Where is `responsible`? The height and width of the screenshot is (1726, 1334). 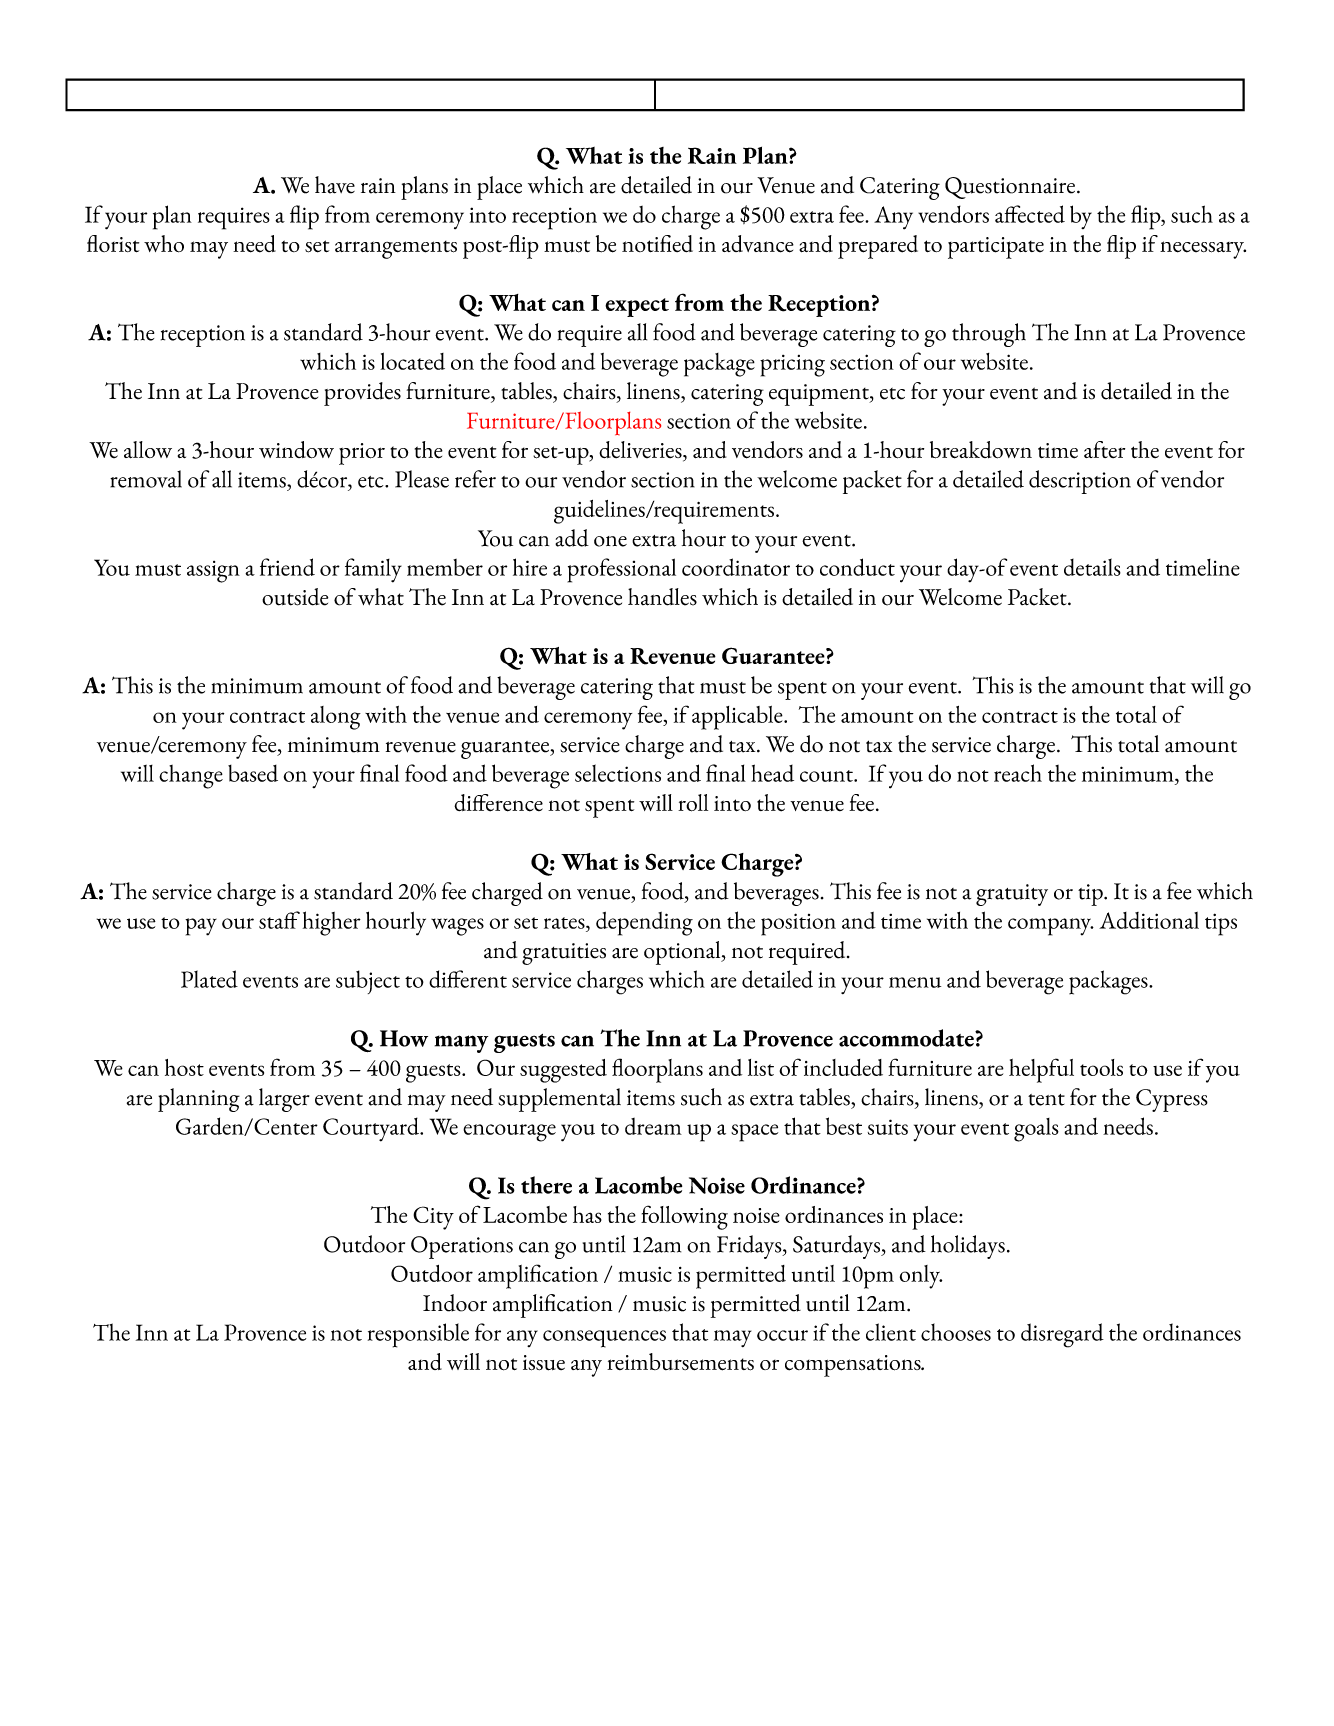
responsible is located at coordinates (418, 1335).
